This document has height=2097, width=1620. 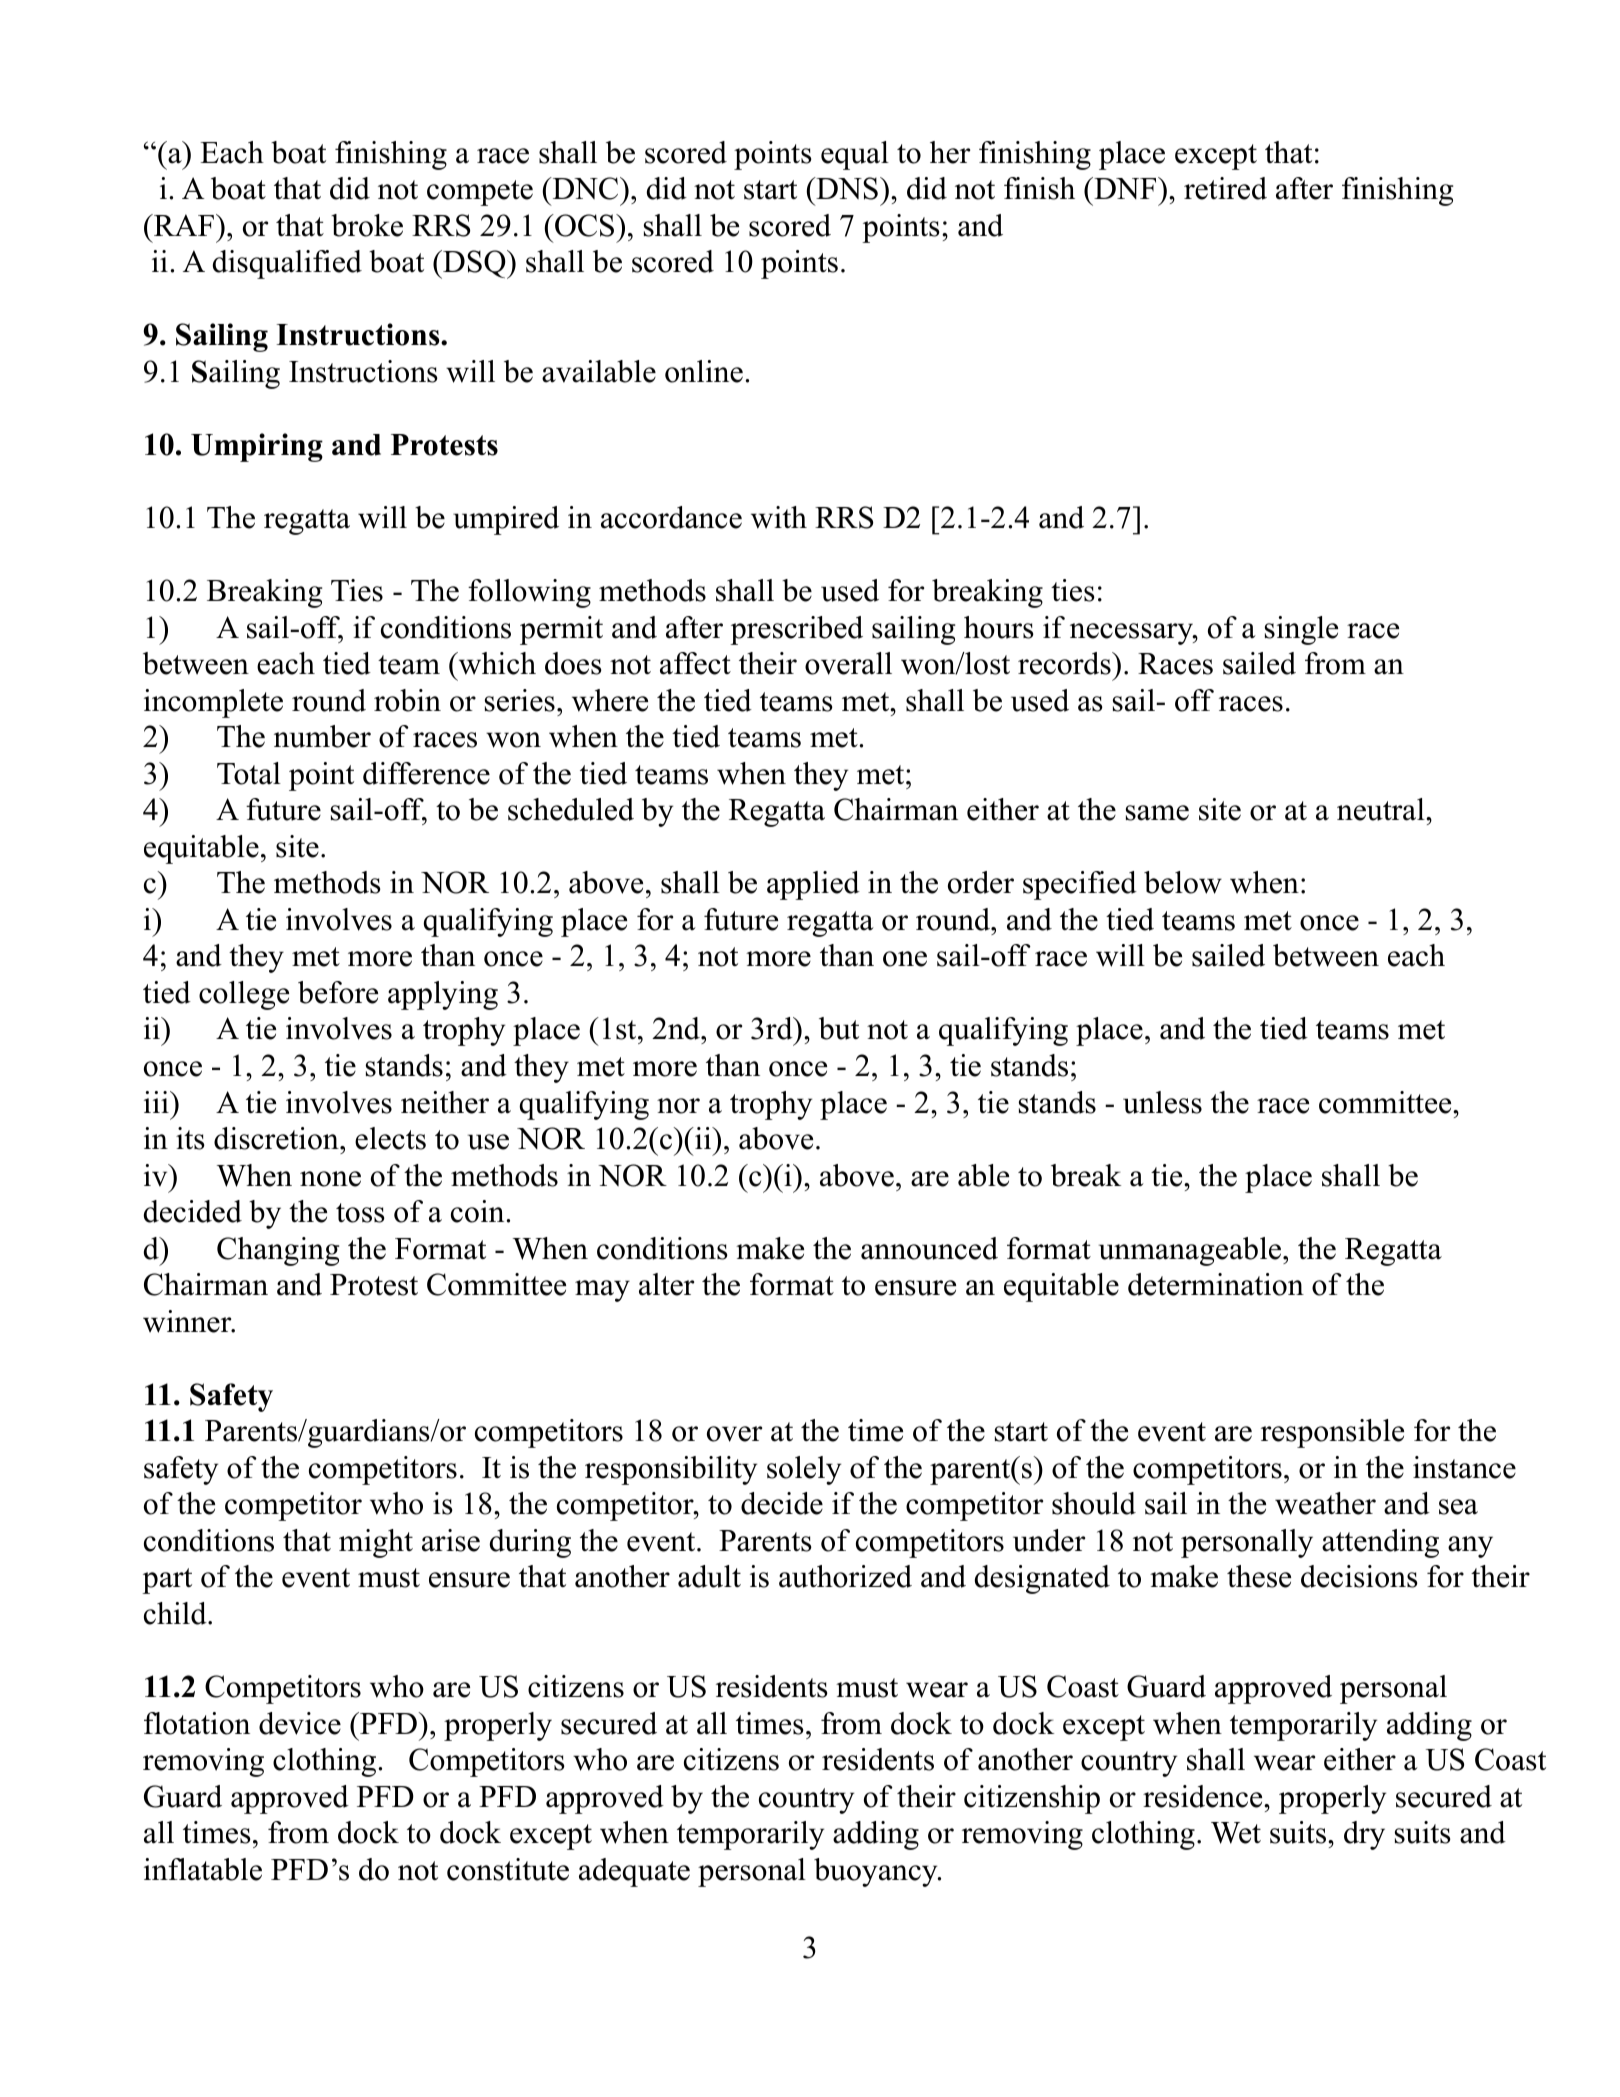 I want to click on with, so click(x=779, y=517).
